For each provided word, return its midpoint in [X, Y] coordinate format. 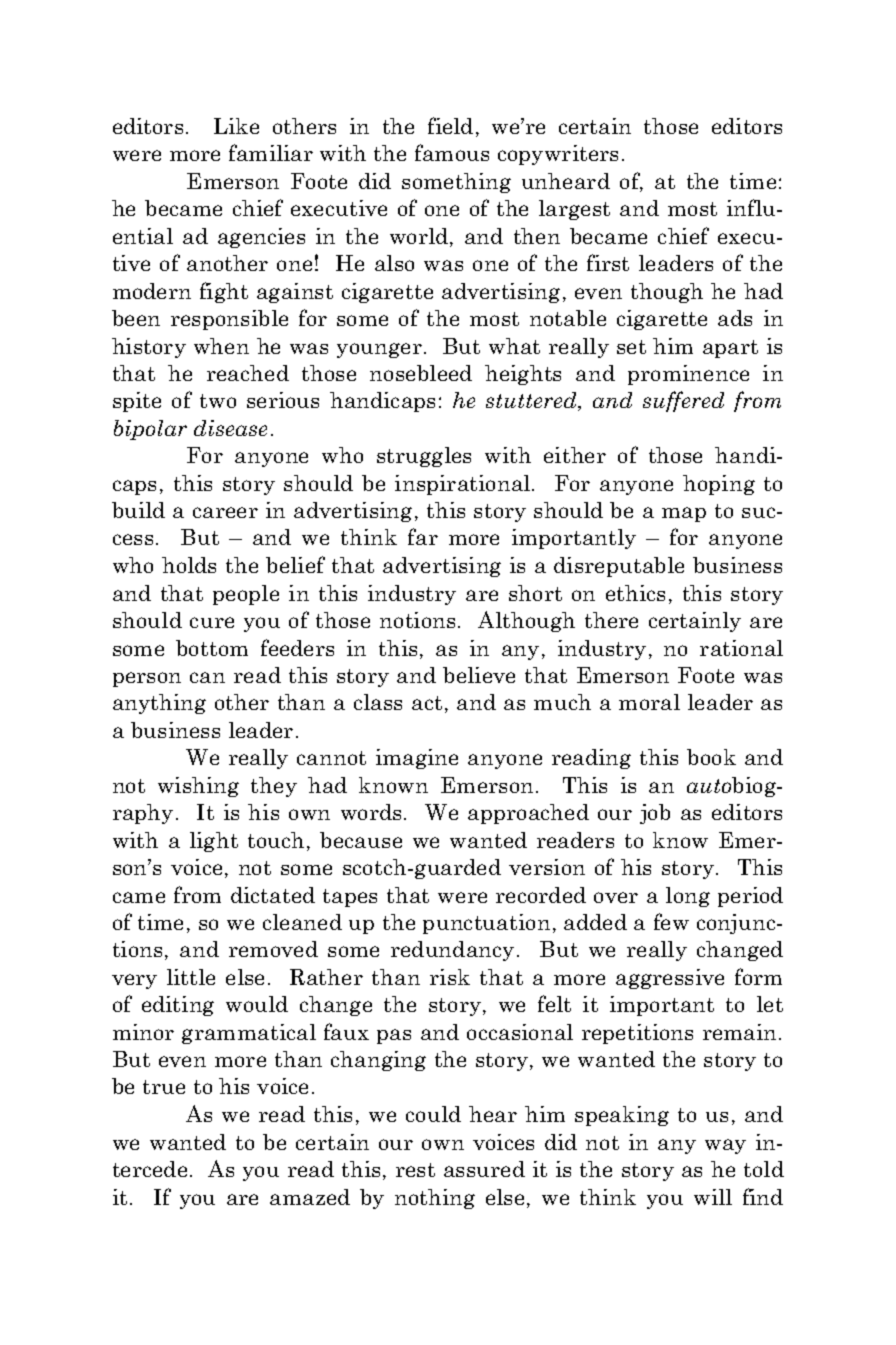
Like [236, 126]
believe [479, 675]
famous [452, 152]
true [164, 1087]
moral [649, 702]
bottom [212, 648]
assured [484, 1169]
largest [574, 210]
